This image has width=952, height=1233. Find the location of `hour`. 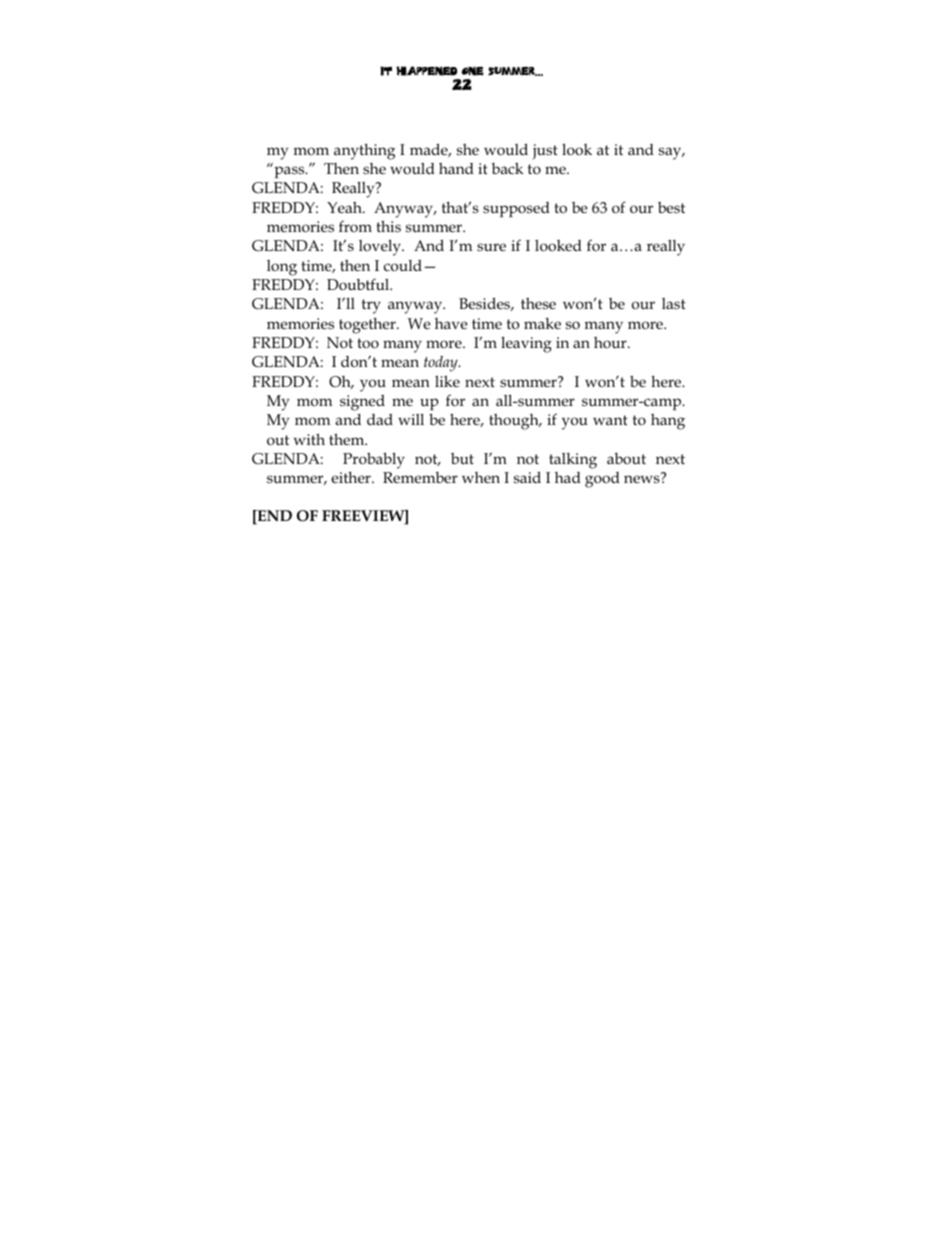

hour is located at coordinates (611, 343).
